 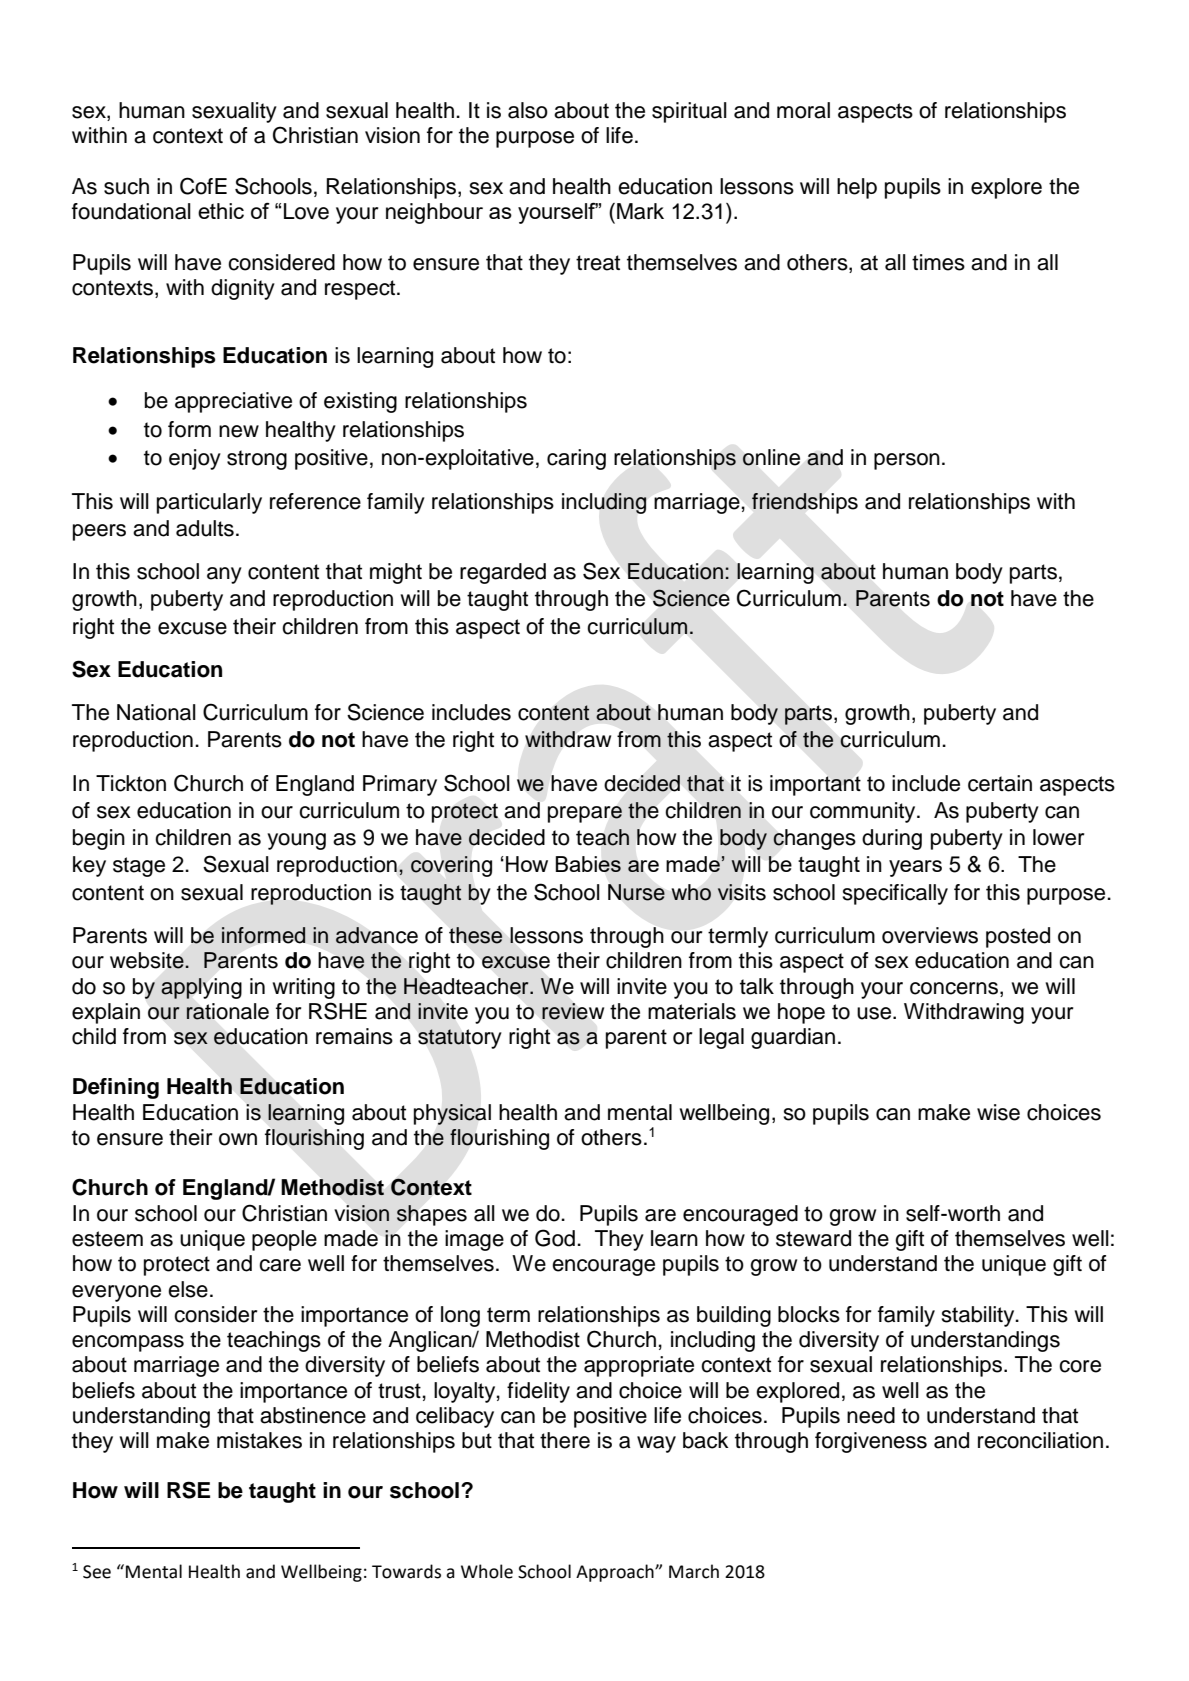 I want to click on See, so click(x=97, y=1572).
